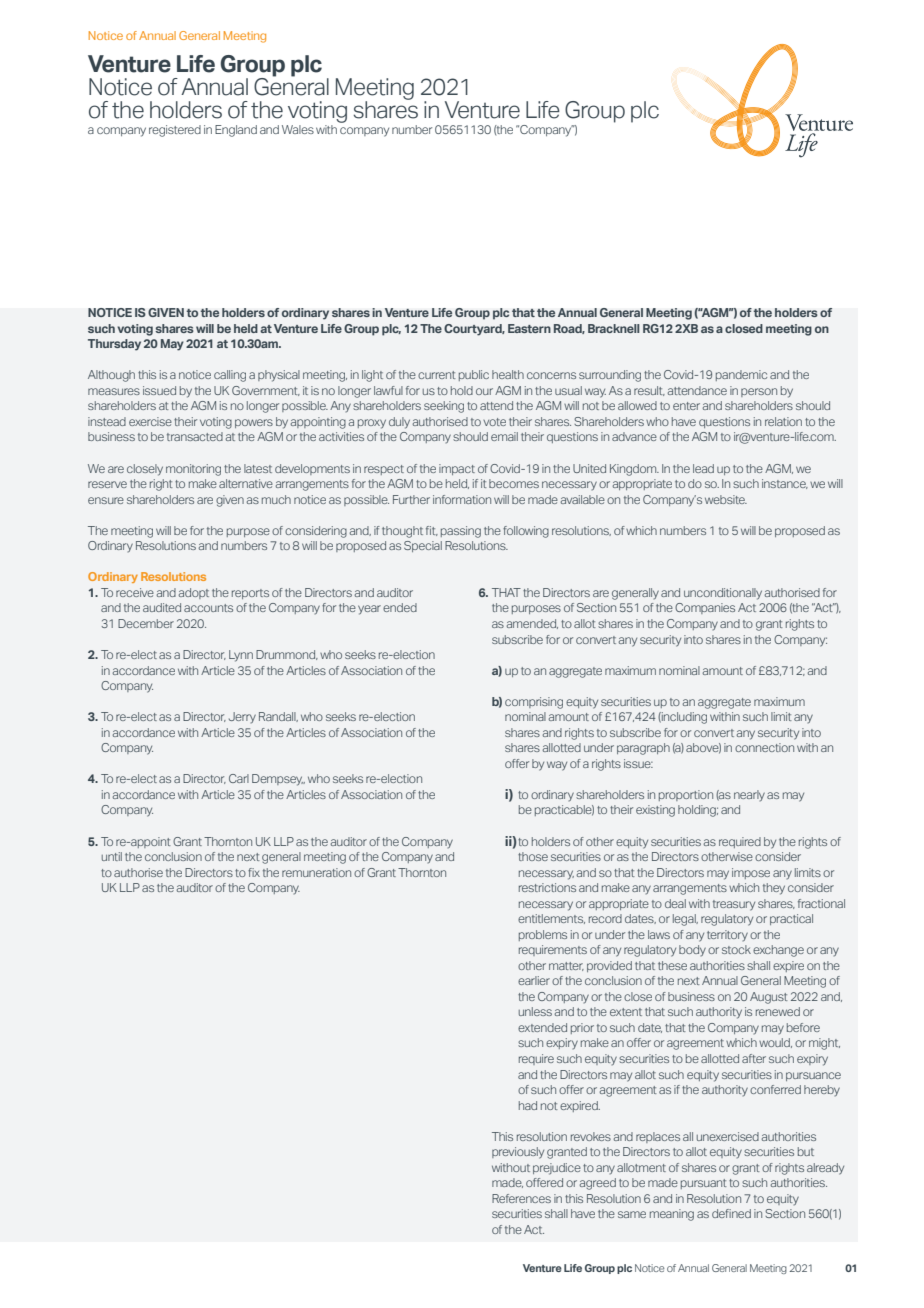 This screenshot has width=924, height=1308. What do you see at coordinates (534, 703) in the screenshot?
I see `comprising` at bounding box center [534, 703].
